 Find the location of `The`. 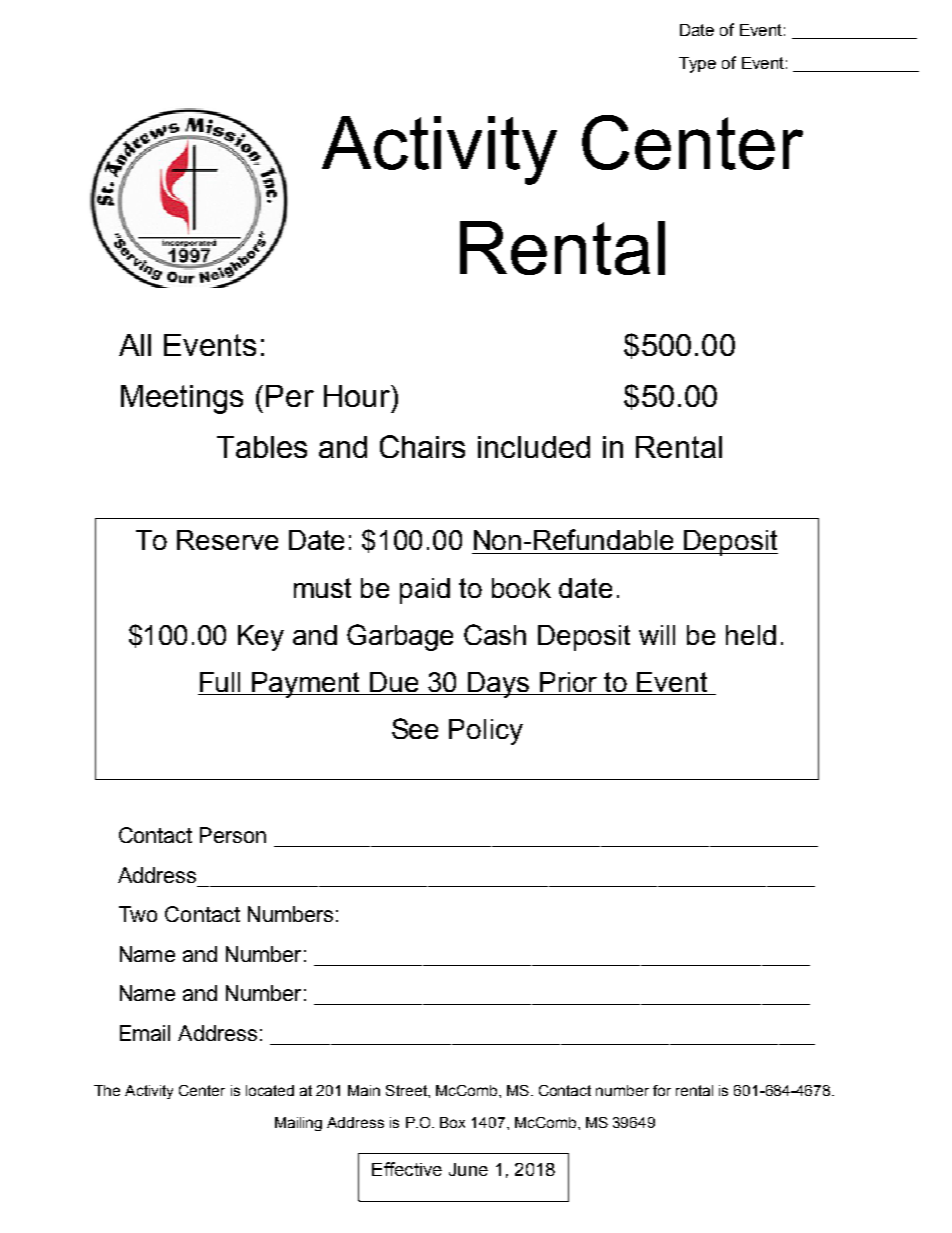

The is located at coordinates (107, 1090).
